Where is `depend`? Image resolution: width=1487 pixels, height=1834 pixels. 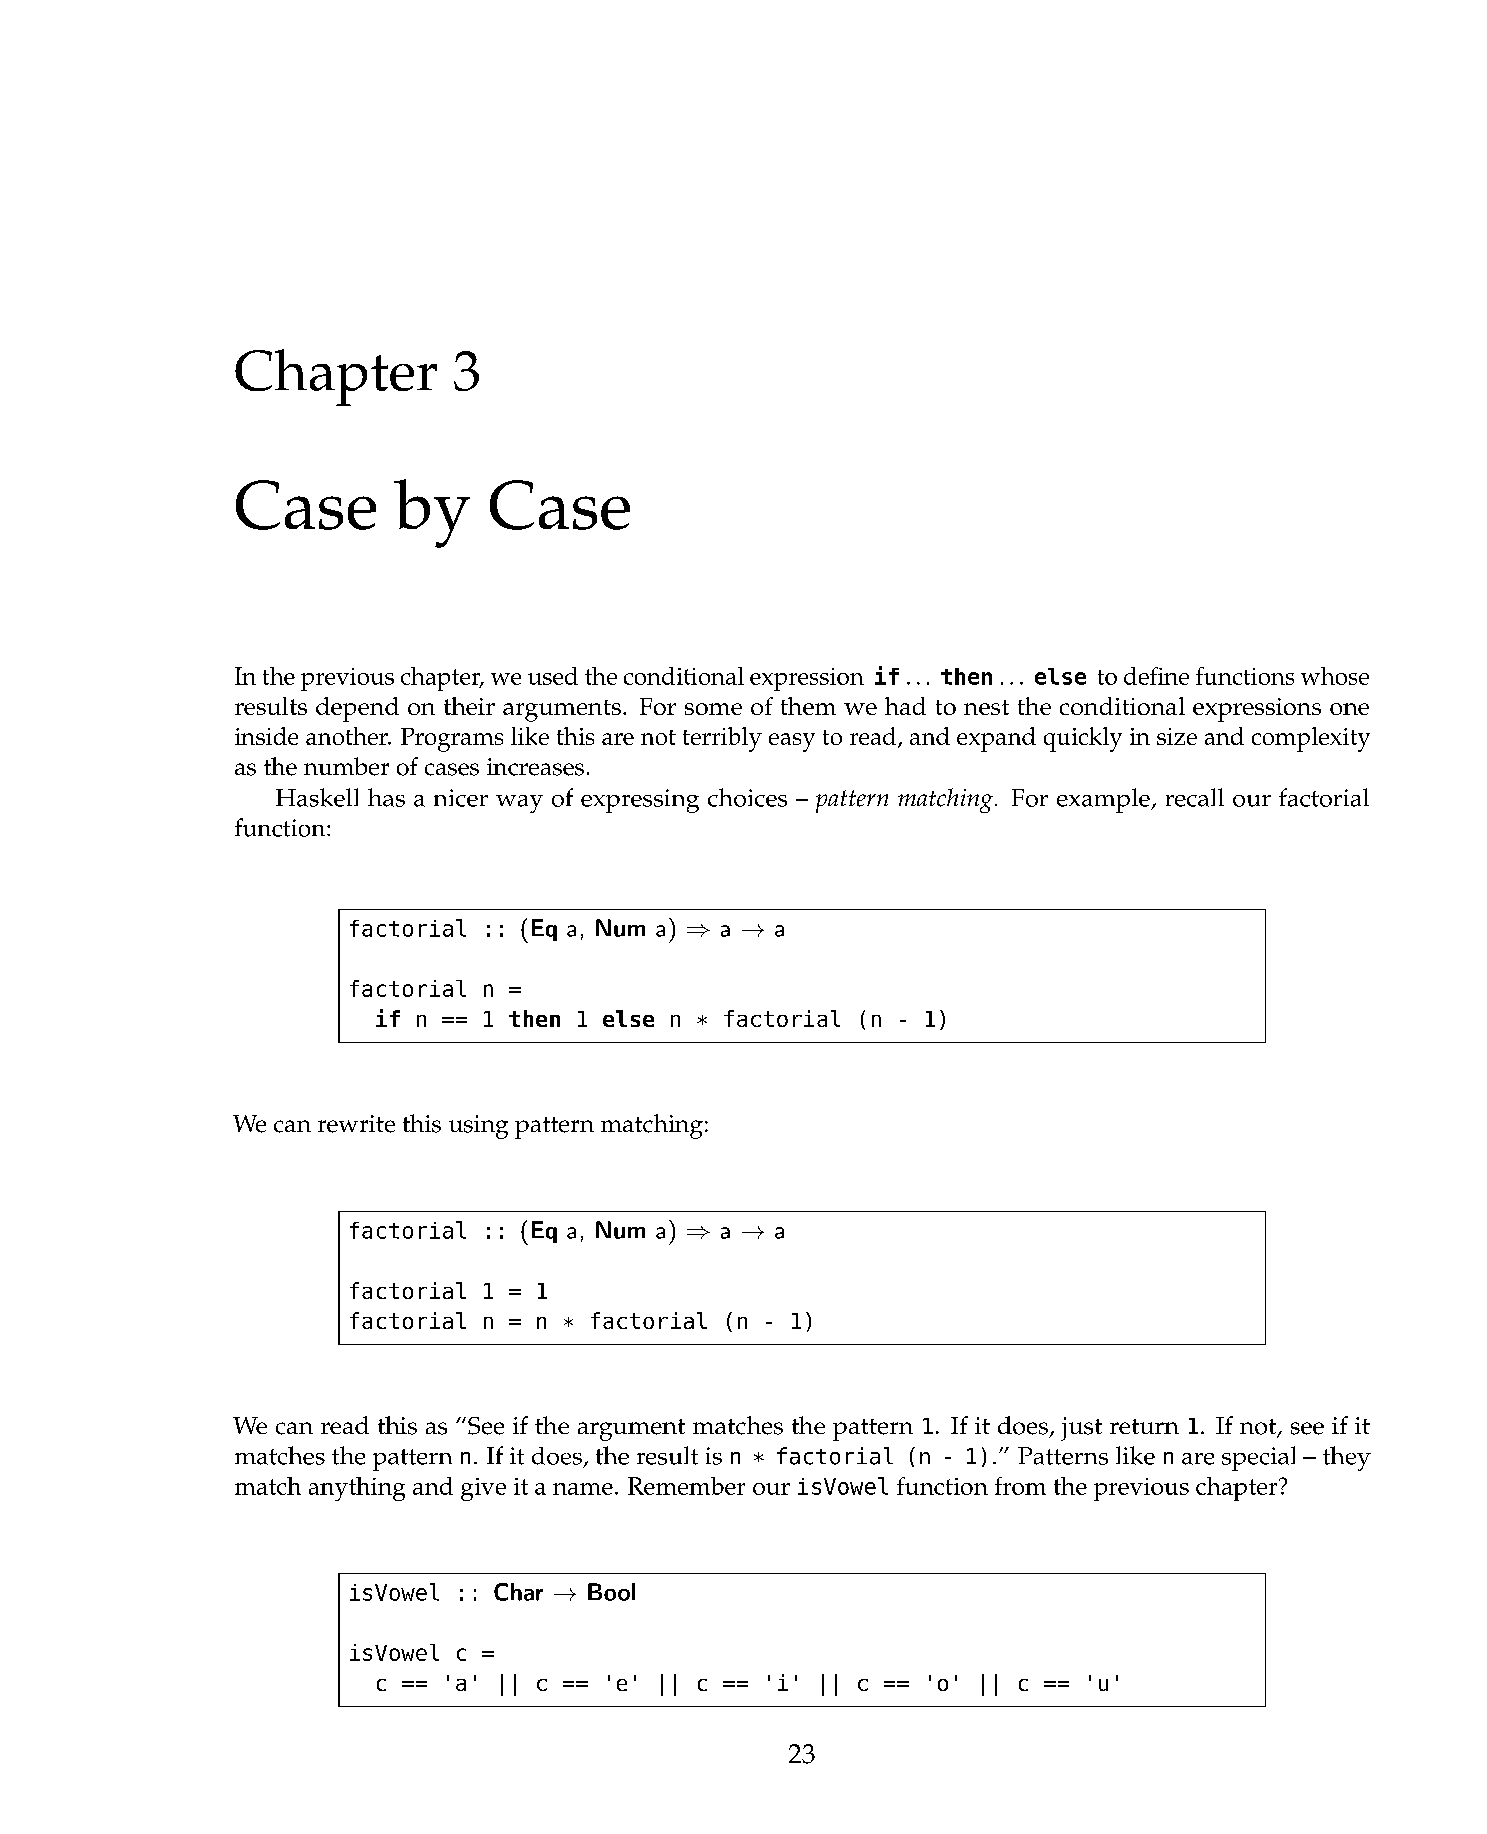
depend is located at coordinates (357, 709).
